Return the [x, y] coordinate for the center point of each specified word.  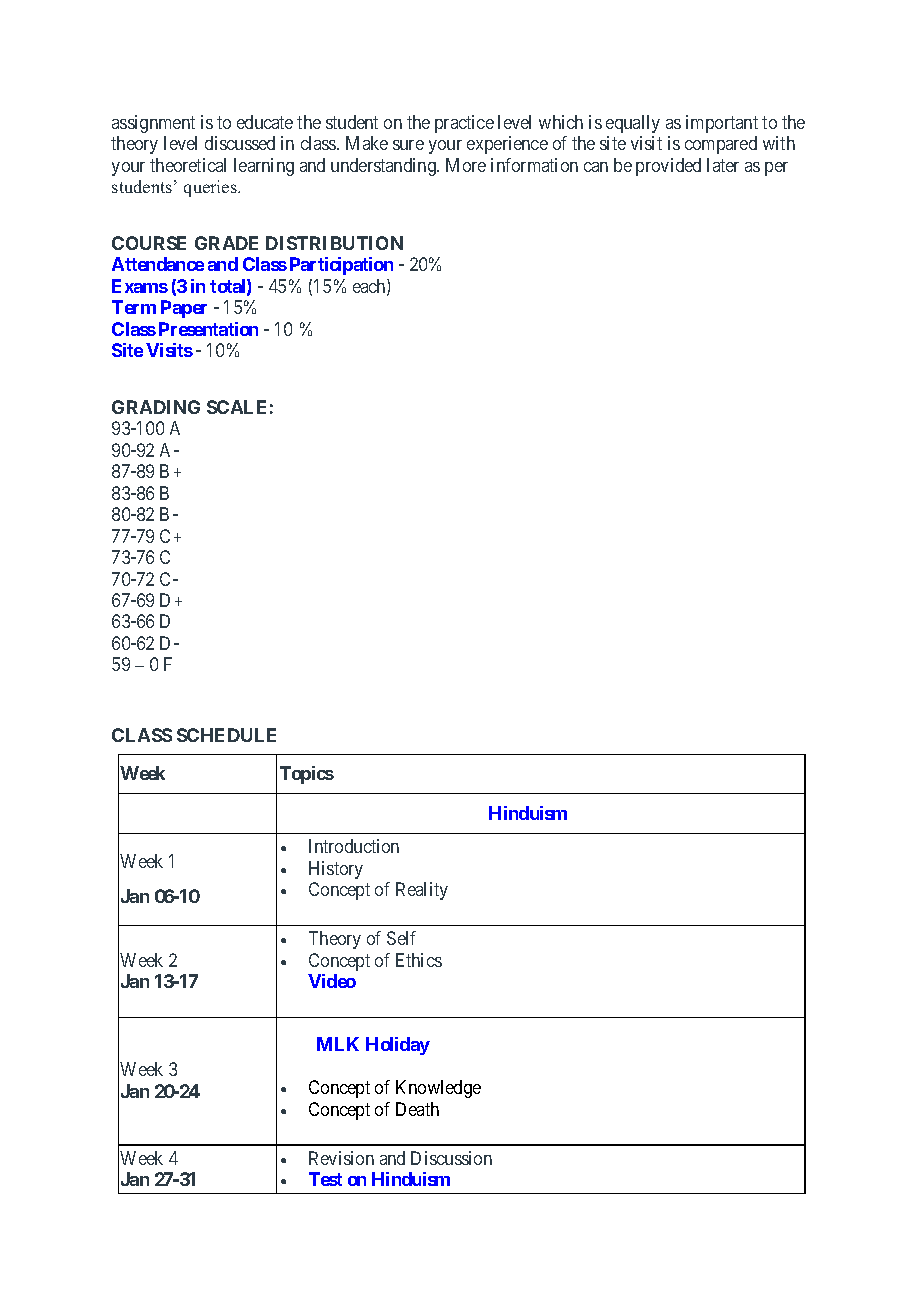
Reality [422, 891]
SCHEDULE [226, 735]
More [466, 165]
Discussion [451, 1158]
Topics [307, 775]
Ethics [419, 960]
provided [668, 167]
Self [401, 938]
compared [721, 145]
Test [325, 1179]
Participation [341, 266]
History [336, 870]
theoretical [188, 165]
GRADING [156, 407]
